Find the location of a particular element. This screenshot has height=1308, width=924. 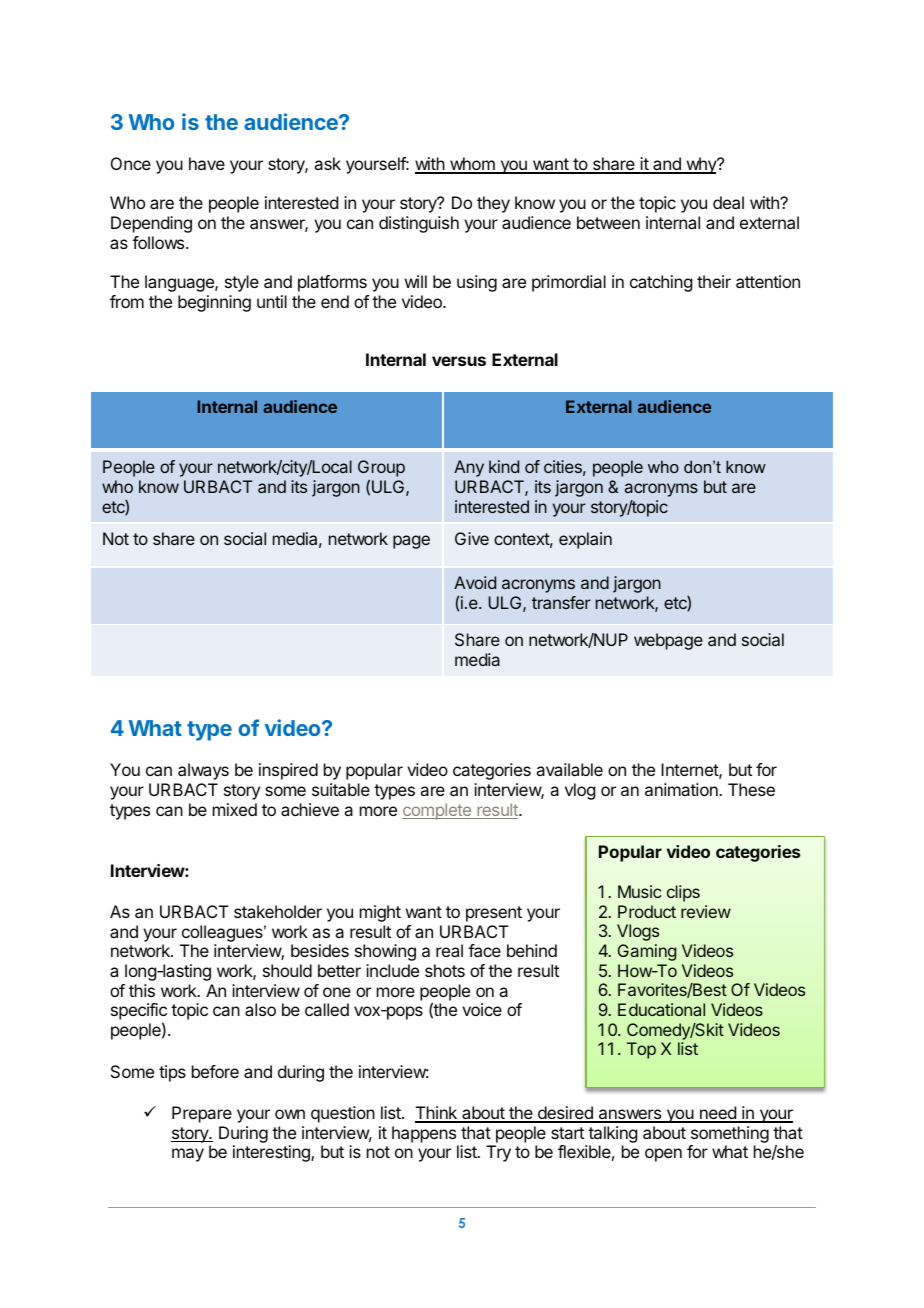

why is located at coordinates (701, 165).
